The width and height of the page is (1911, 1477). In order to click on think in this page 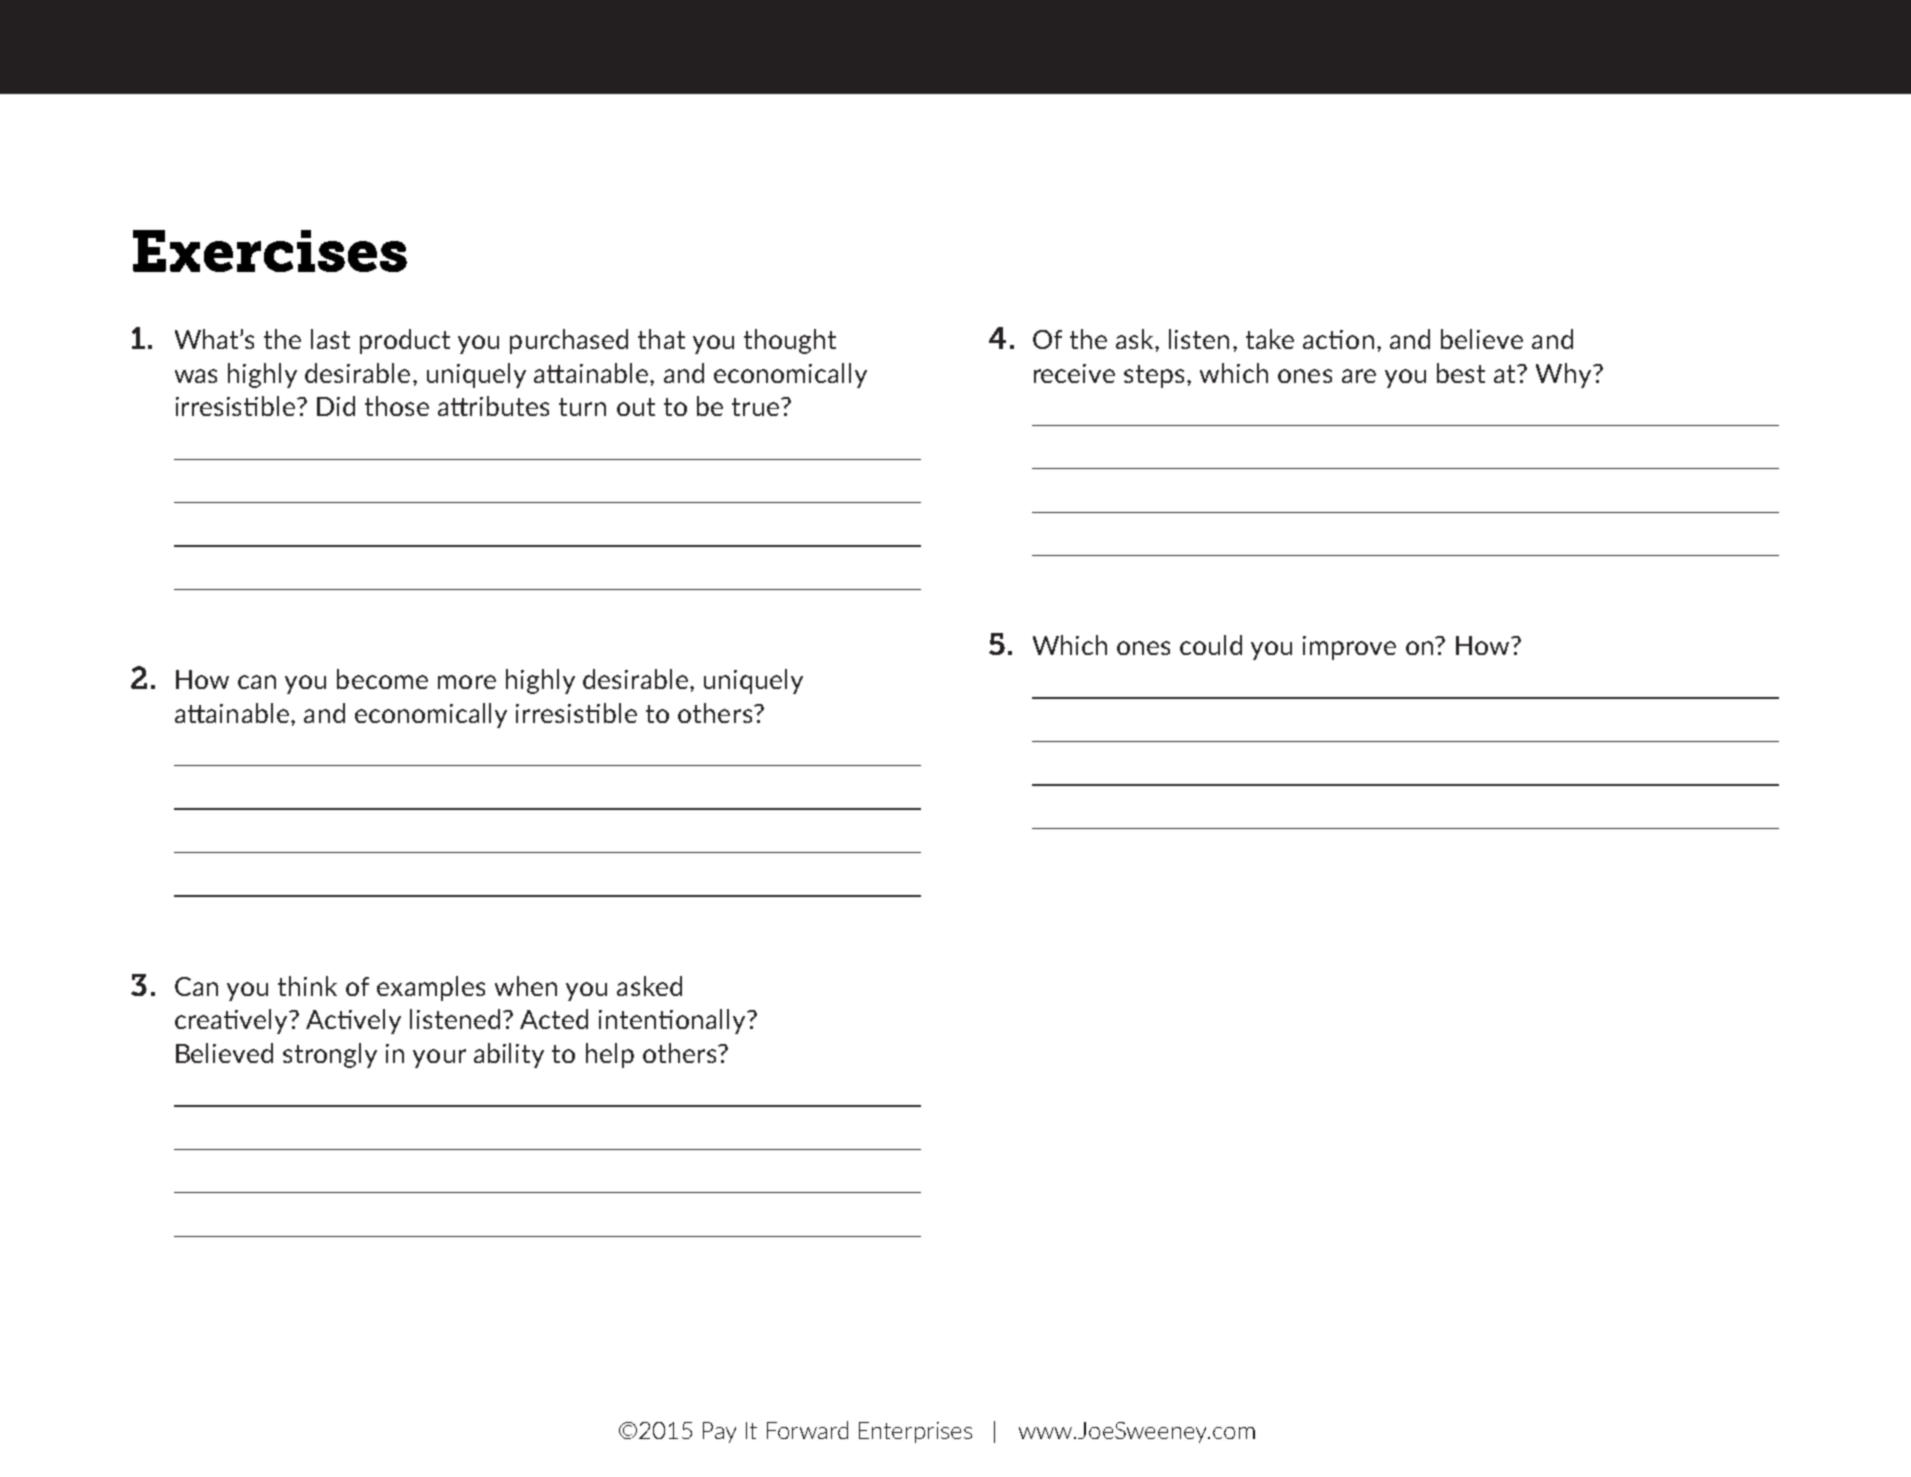, I will do `click(307, 986)`.
